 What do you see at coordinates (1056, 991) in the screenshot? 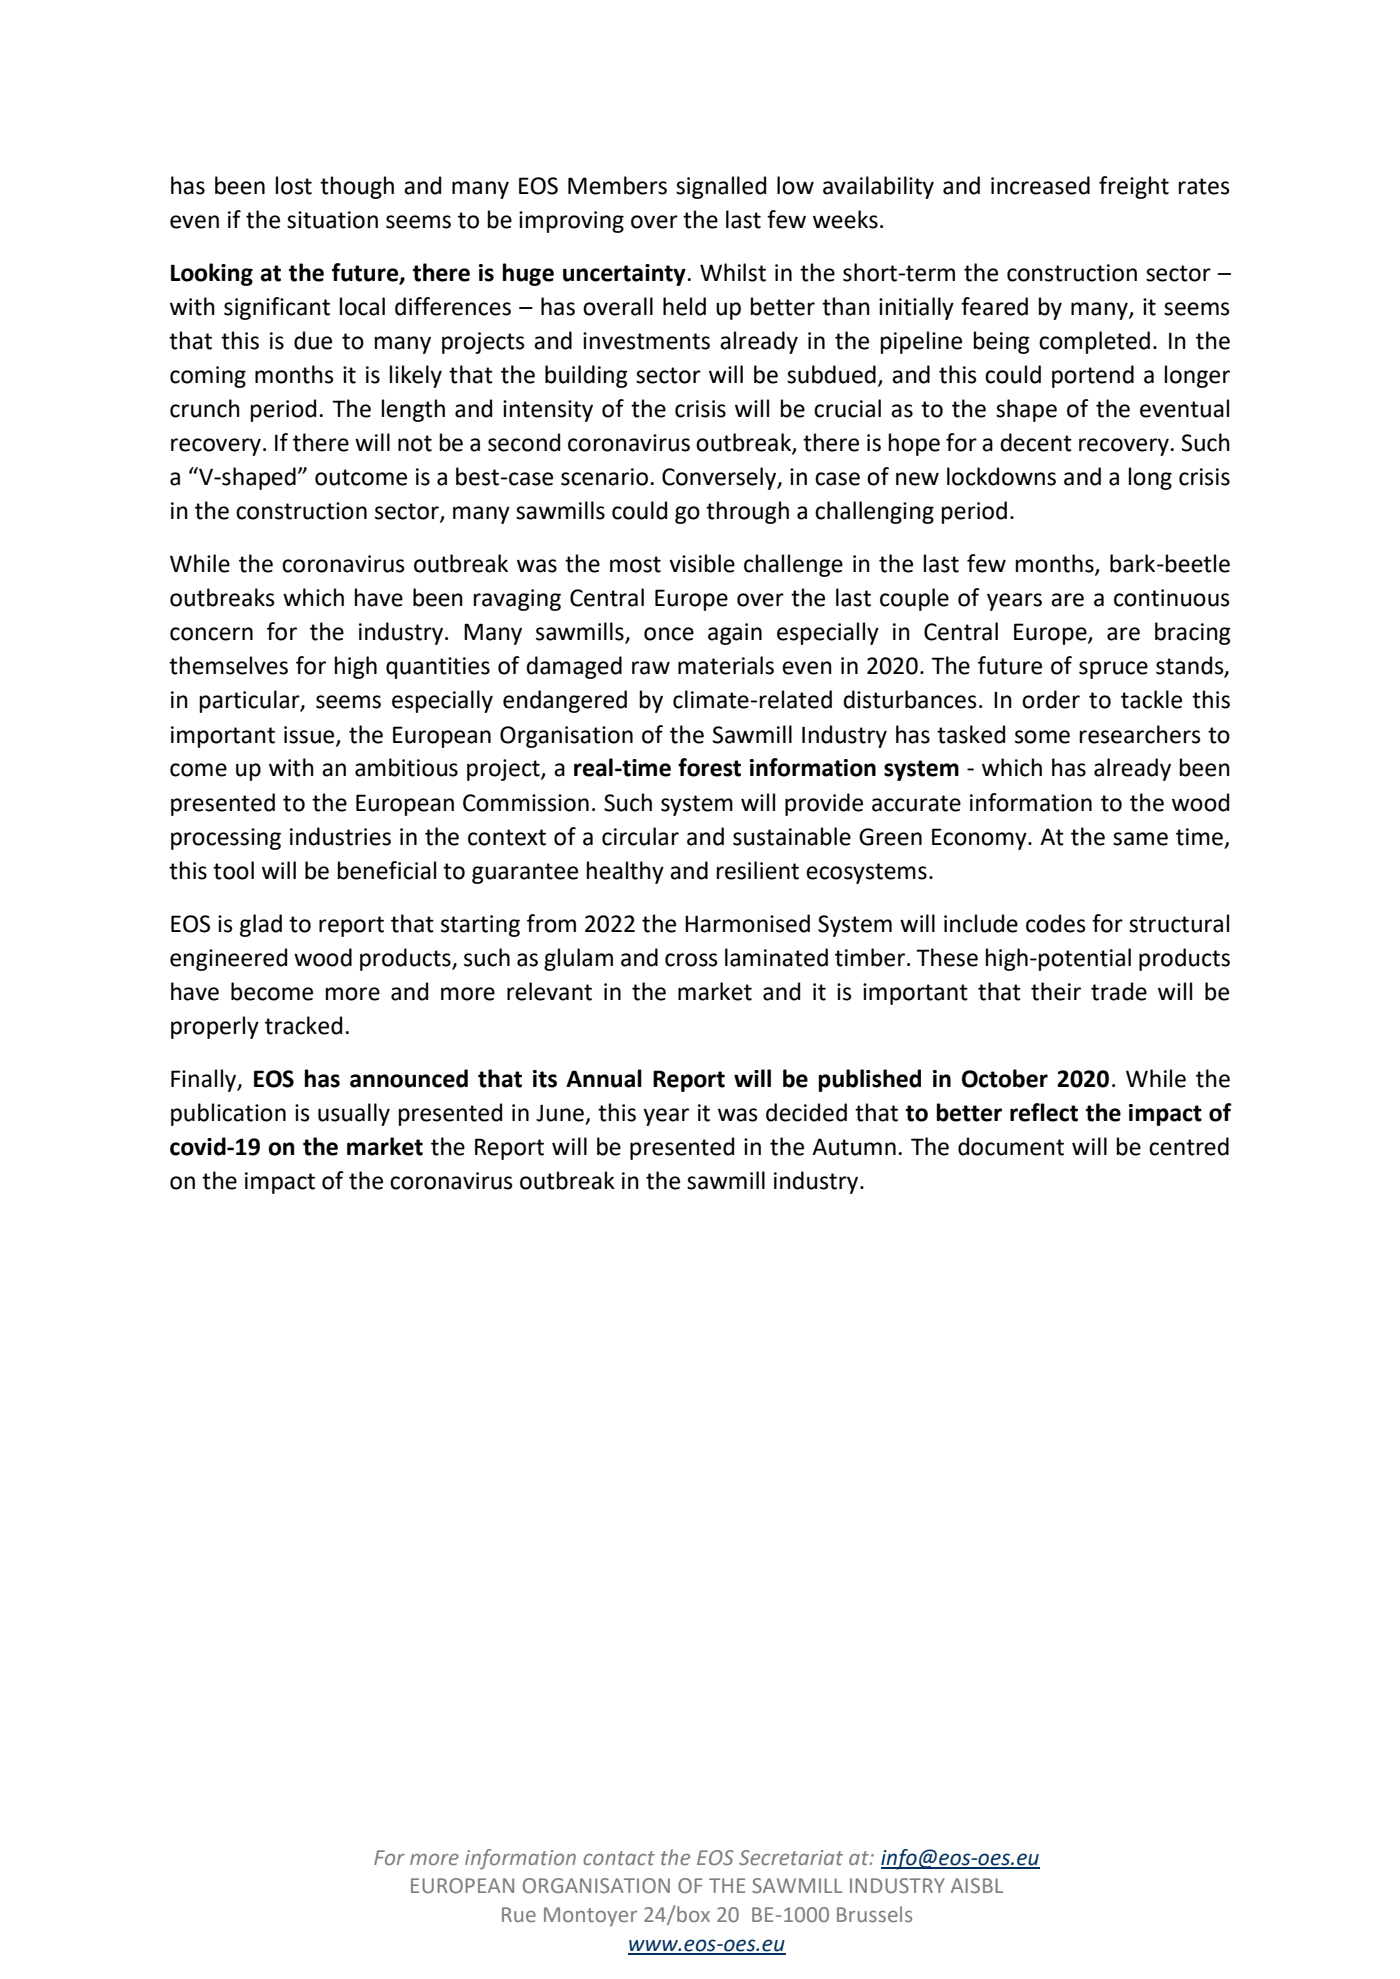
I see `their` at bounding box center [1056, 991].
